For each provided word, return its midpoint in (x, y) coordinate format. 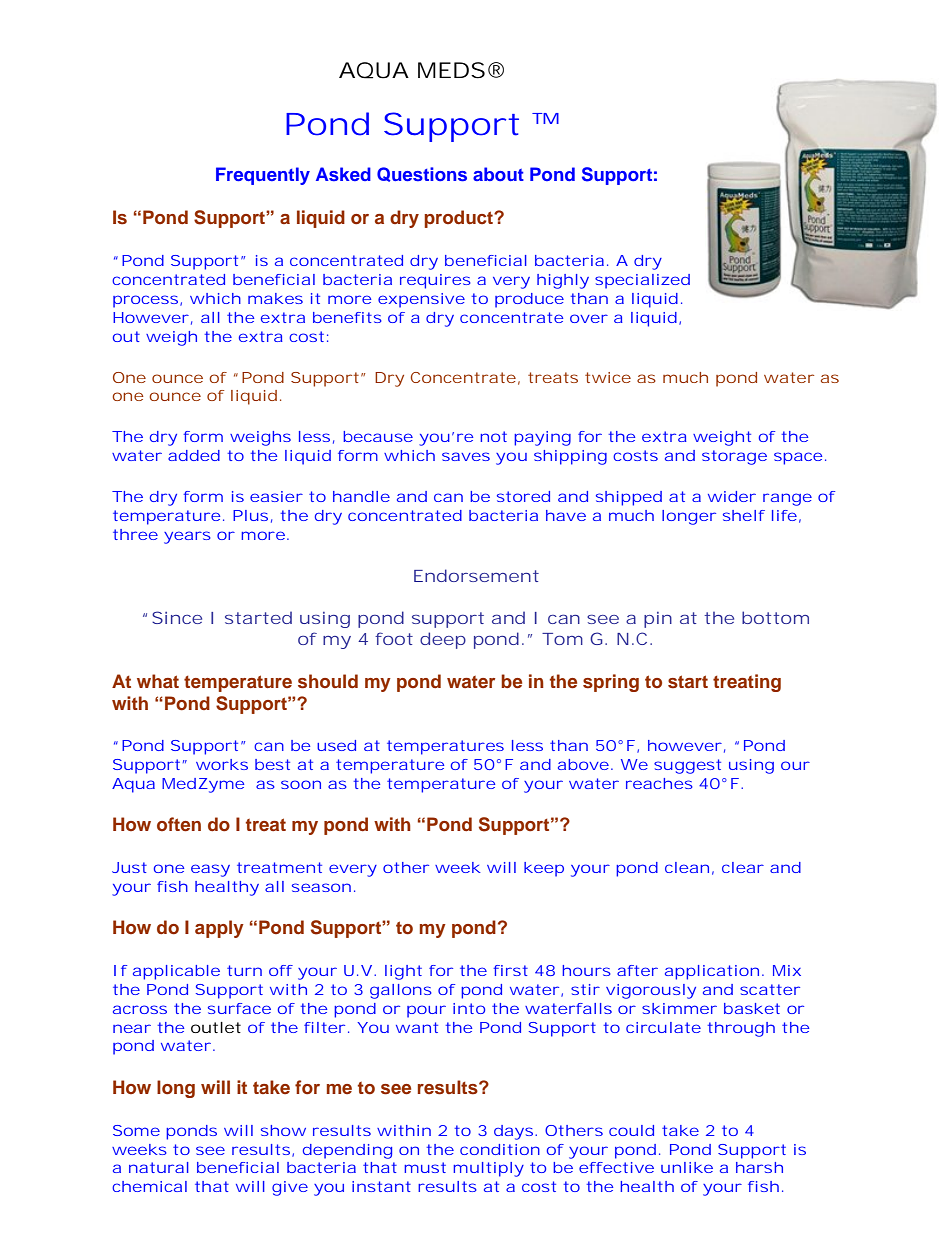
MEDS (451, 70)
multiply (488, 1169)
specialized (642, 281)
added (194, 455)
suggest (687, 766)
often (179, 824)
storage (734, 457)
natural (159, 1167)
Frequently (263, 176)
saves (466, 456)
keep (544, 869)
